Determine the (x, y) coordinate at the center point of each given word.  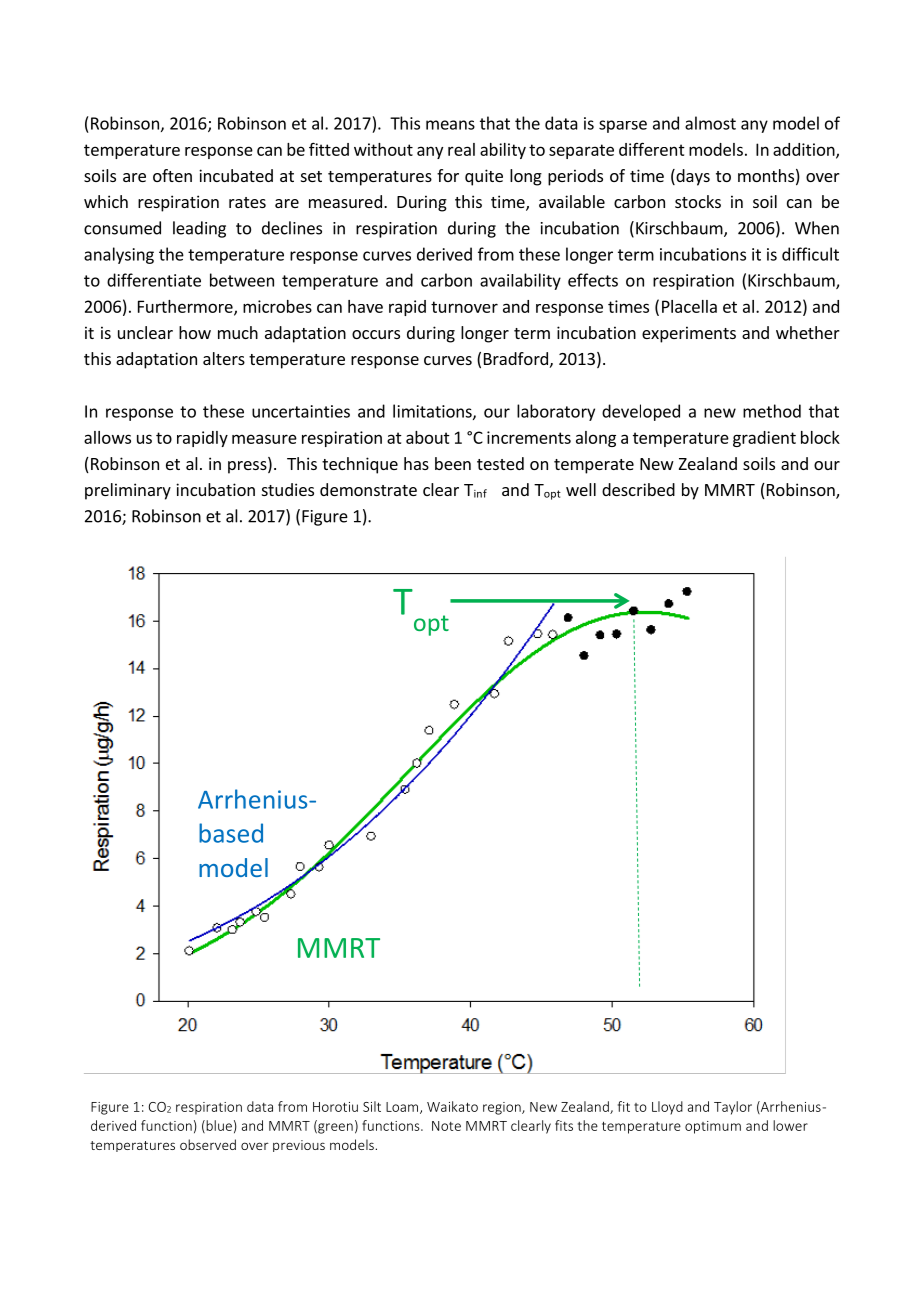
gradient (764, 439)
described (638, 489)
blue (218, 1126)
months (766, 175)
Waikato (452, 1106)
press (248, 467)
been (453, 463)
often (172, 175)
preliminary (128, 491)
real (461, 149)
